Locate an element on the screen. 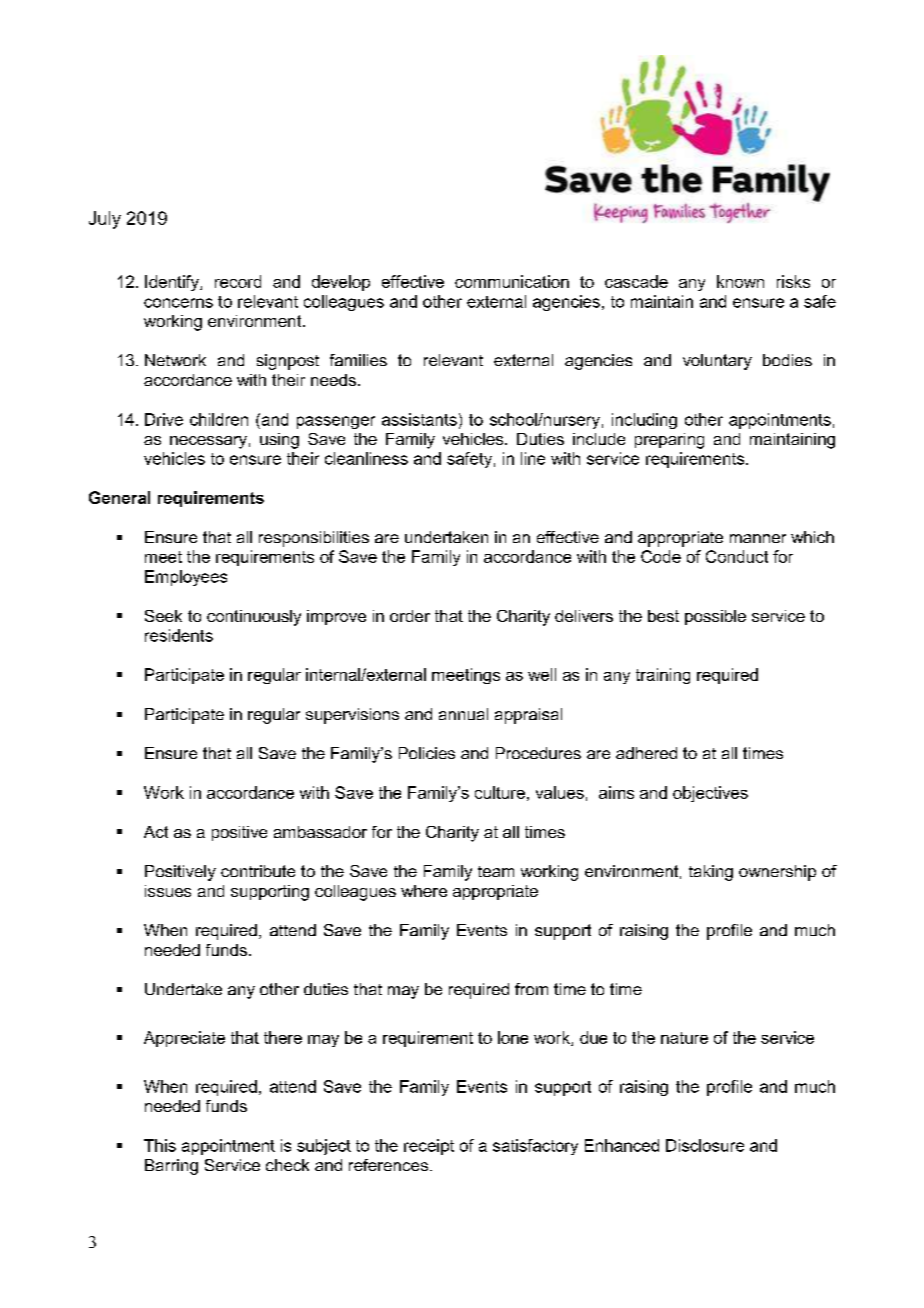  residents is located at coordinates (179, 635).
